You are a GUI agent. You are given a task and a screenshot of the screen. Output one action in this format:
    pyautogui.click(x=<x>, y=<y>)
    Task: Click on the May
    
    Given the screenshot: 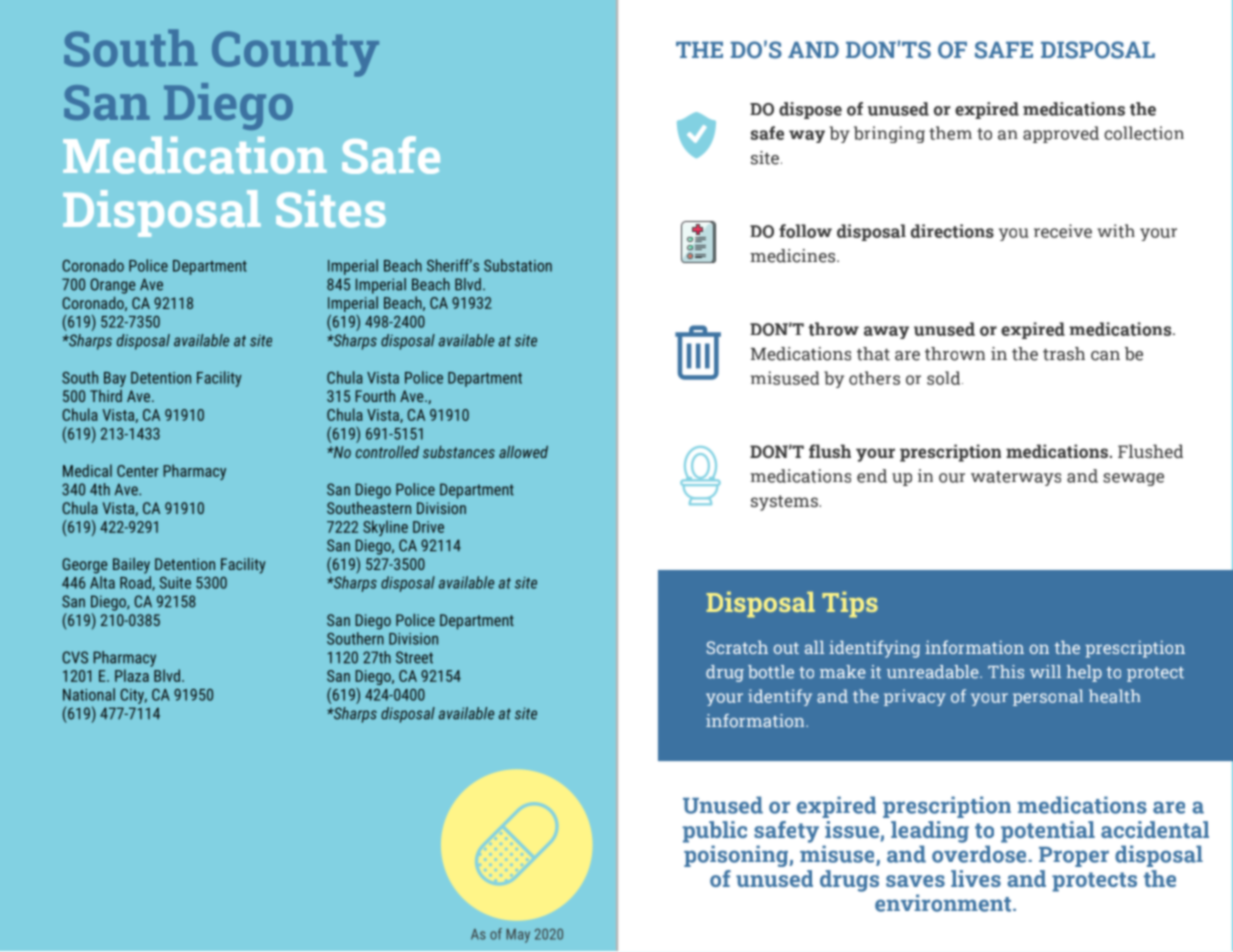 What is the action you would take?
    pyautogui.click(x=518, y=936)
